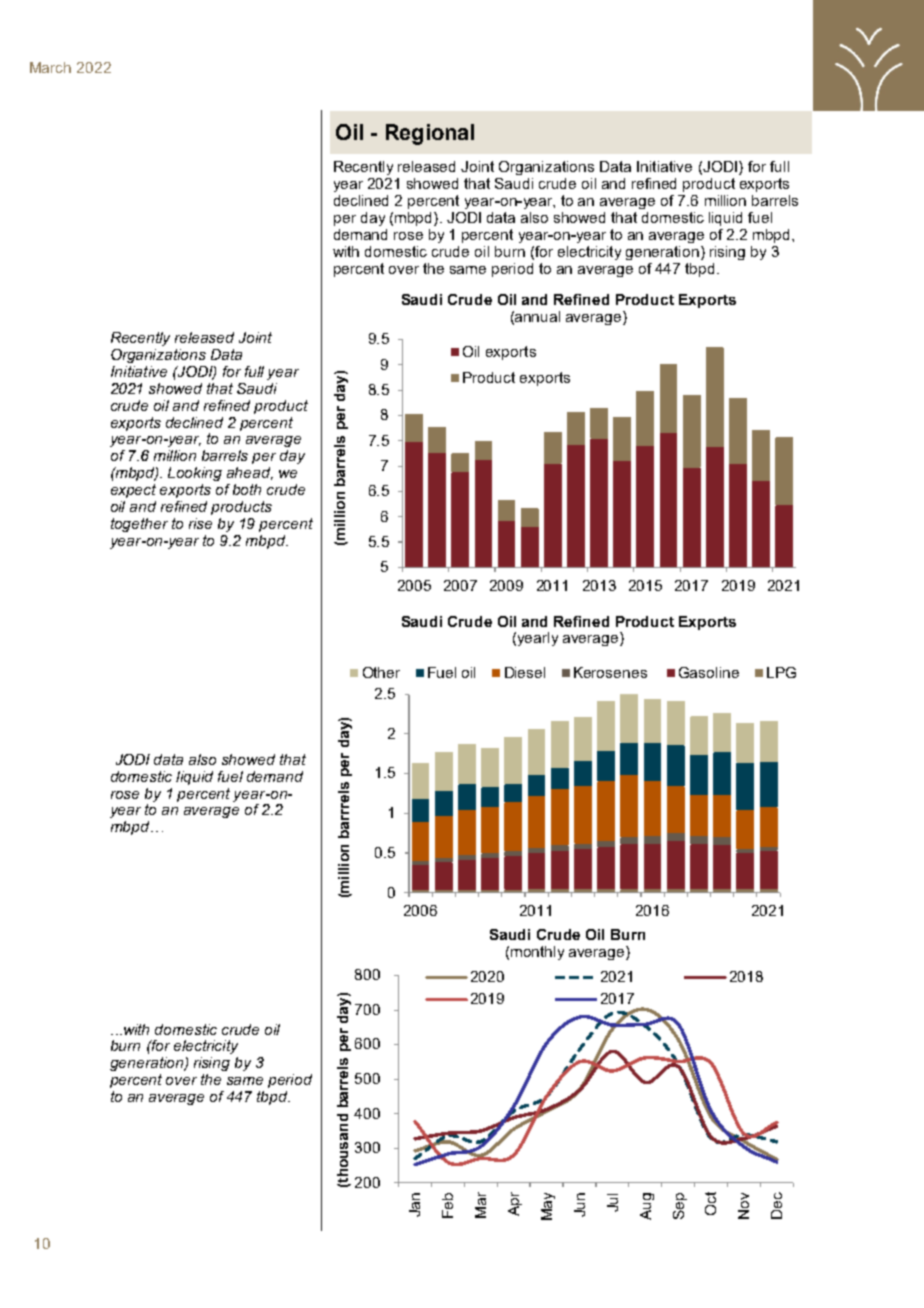 This image has height=1308, width=924. What do you see at coordinates (709, 672) in the image?
I see `Gasoline` at bounding box center [709, 672].
